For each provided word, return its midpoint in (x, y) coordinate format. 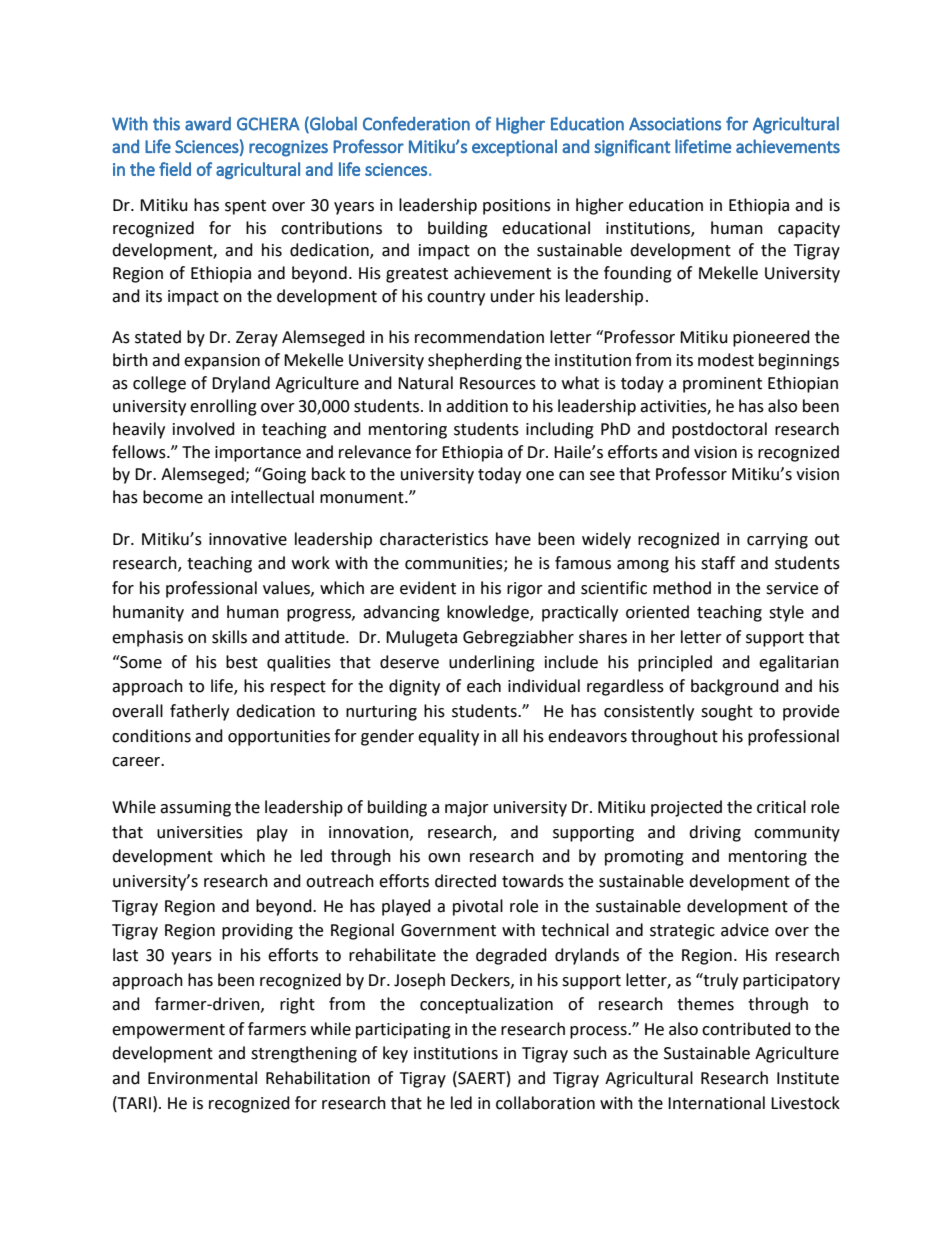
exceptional (514, 148)
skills (229, 637)
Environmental (202, 1078)
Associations (675, 124)
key (395, 1054)
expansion (222, 362)
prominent (722, 385)
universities (200, 832)
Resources (498, 383)
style (786, 613)
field (175, 169)
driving (715, 833)
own (444, 858)
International (716, 1103)
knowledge (489, 613)
